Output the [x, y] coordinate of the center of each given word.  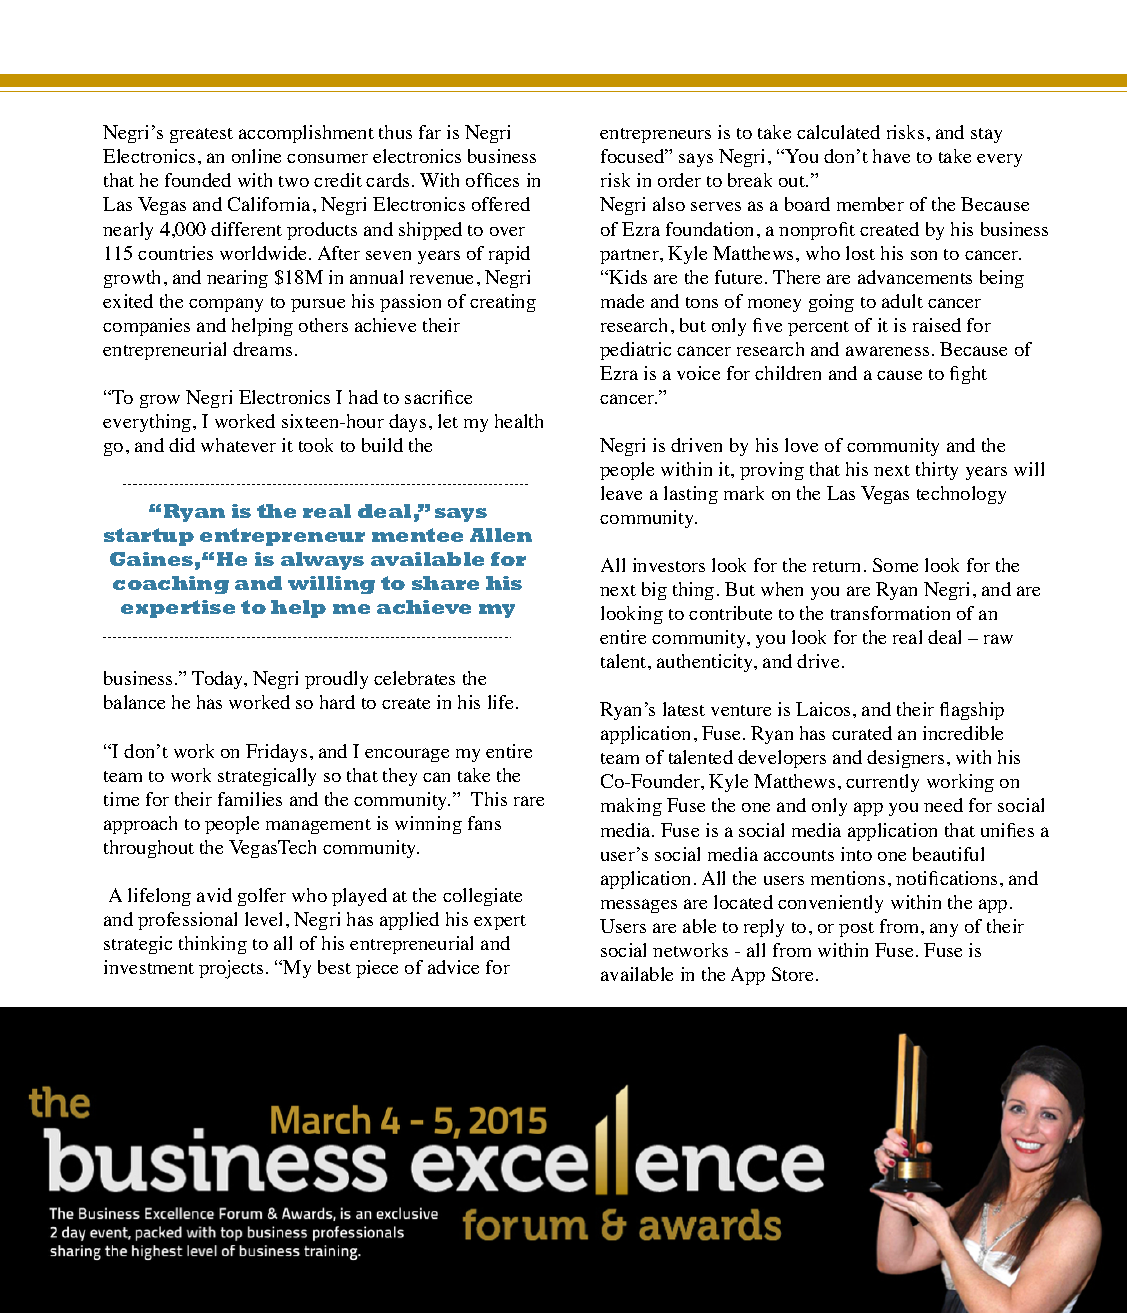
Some [895, 565]
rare [529, 801]
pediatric [635, 351]
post [856, 929]
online [256, 156]
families [250, 799]
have [891, 156]
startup [149, 537]
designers [905, 759]
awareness [887, 351]
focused [634, 156]
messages [639, 906]
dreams [262, 349]
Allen [501, 535]
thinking [213, 945]
